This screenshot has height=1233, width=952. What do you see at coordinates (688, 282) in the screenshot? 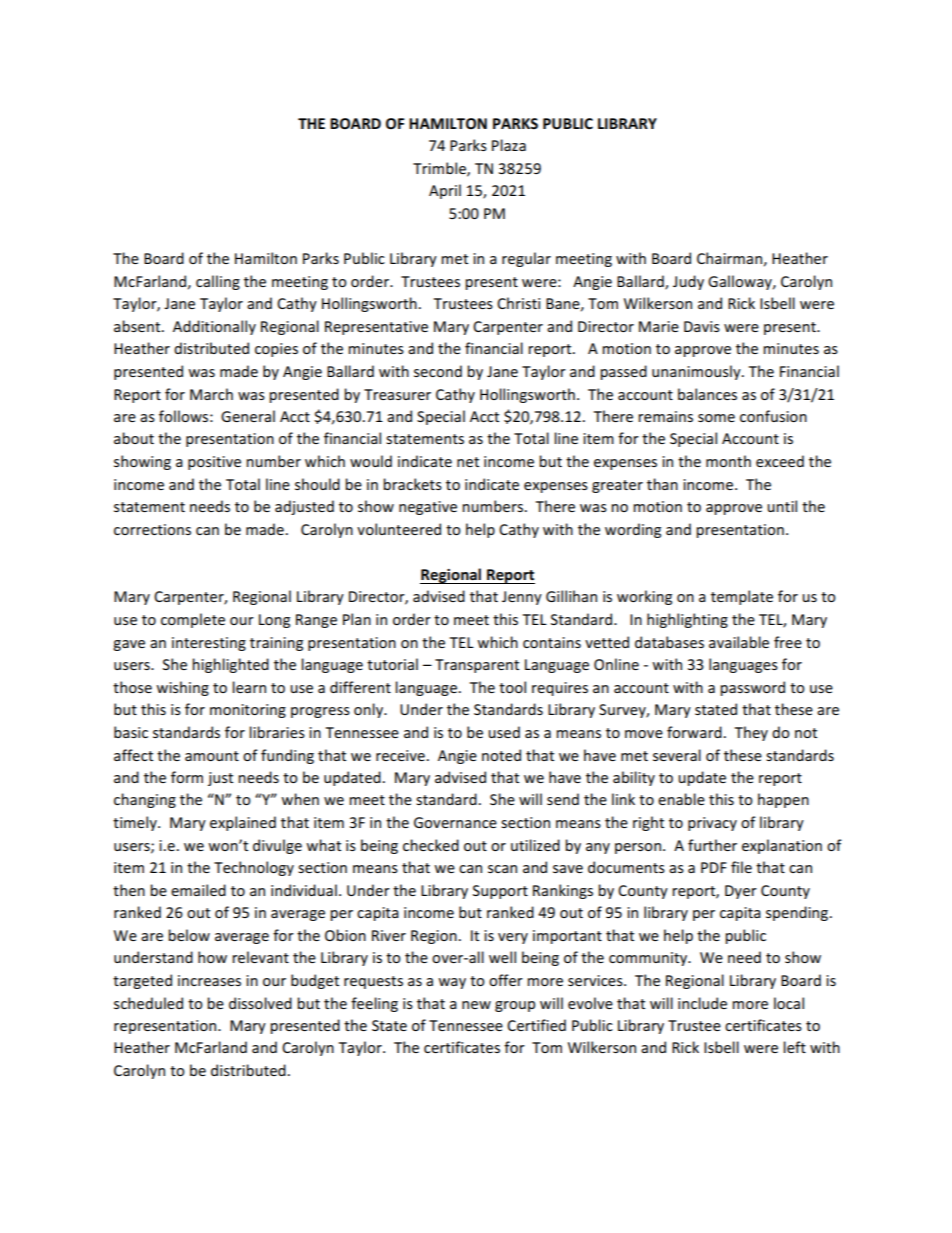
I see `Judy` at bounding box center [688, 282].
